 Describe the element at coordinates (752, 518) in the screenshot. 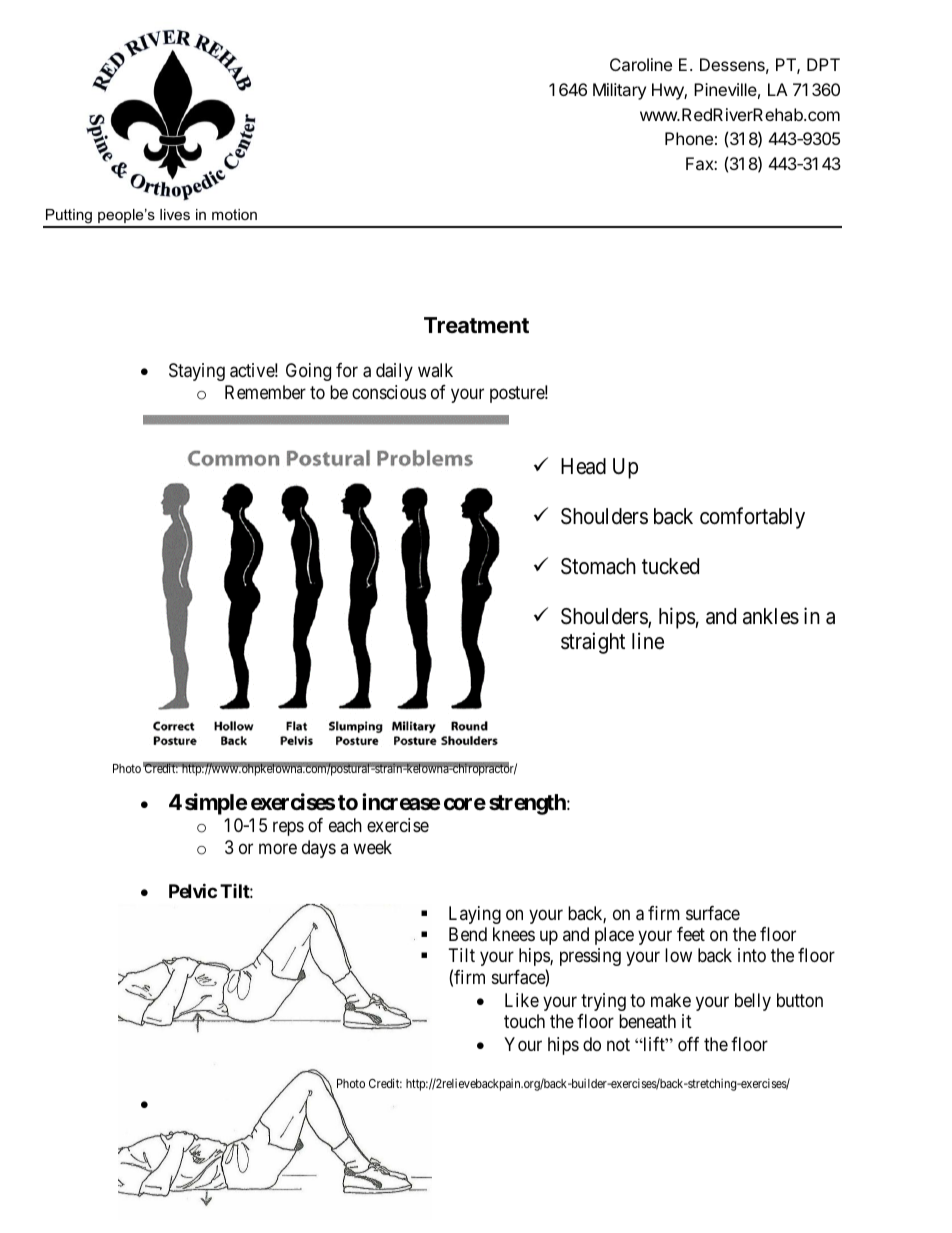

I see `comfortably` at that location.
